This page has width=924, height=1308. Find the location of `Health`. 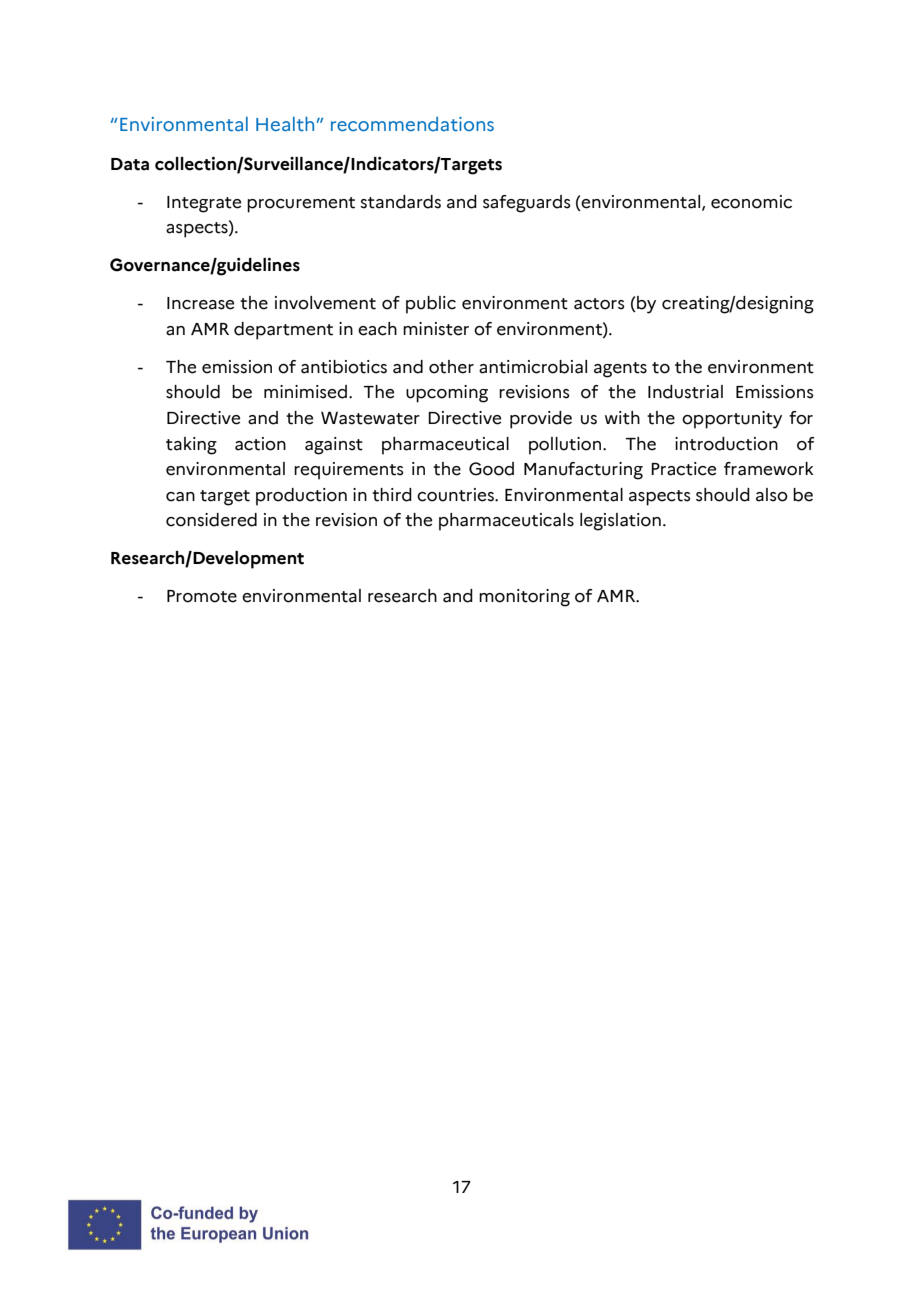

Health is located at coordinates (286, 124).
